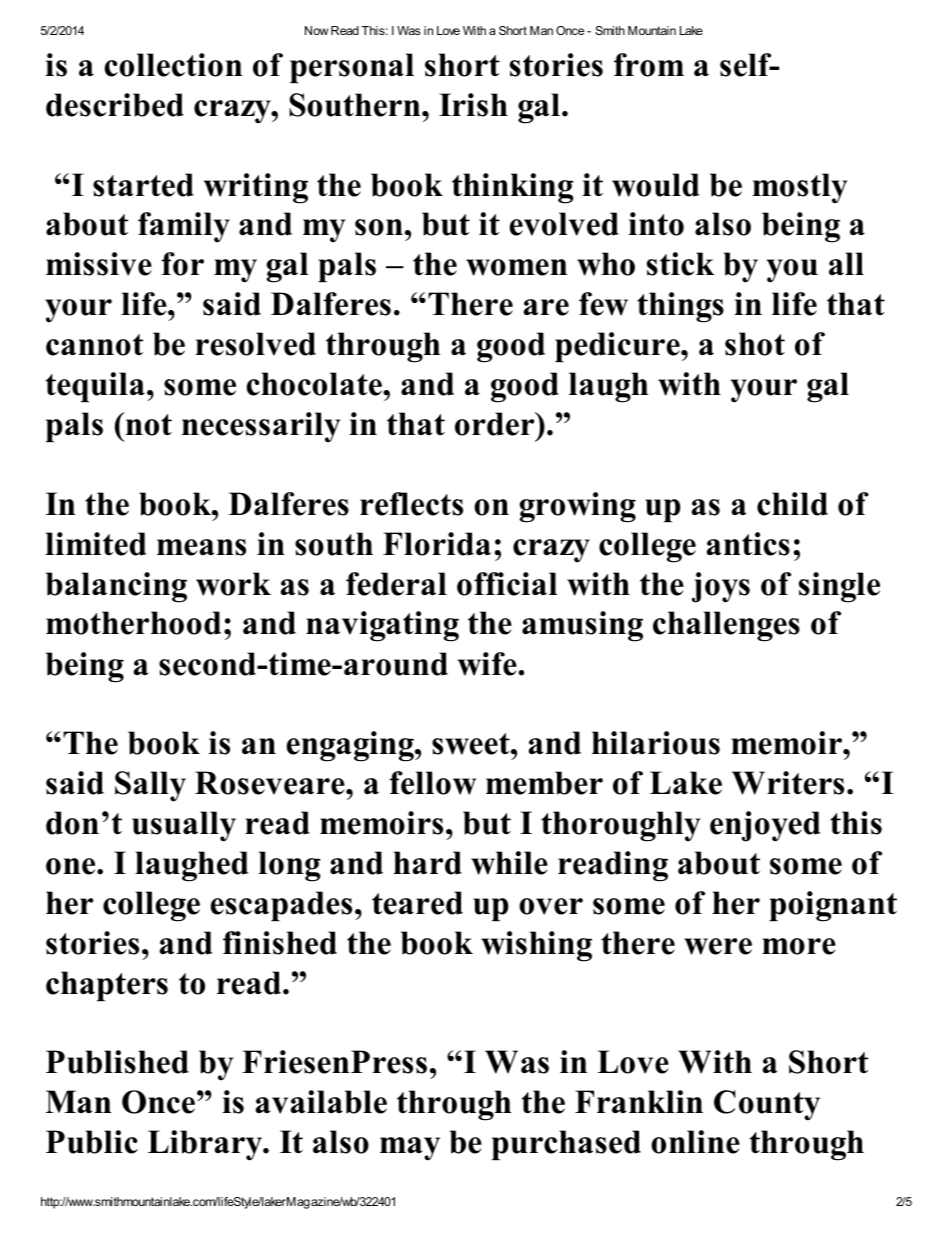  Describe the element at coordinates (726, 626) in the document. I see `challenges` at that location.
